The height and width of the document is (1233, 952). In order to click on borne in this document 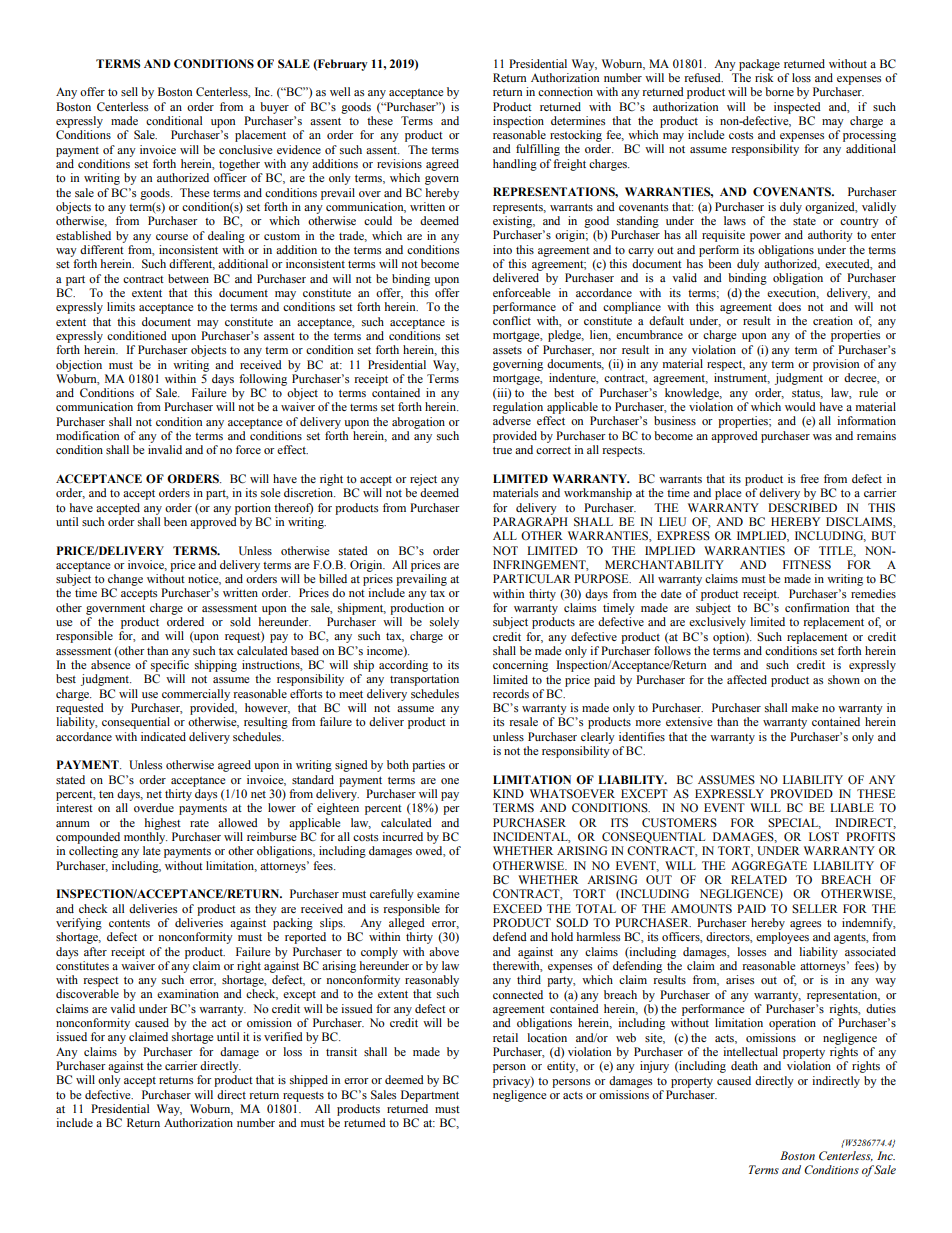, I will do `click(779, 91)`.
